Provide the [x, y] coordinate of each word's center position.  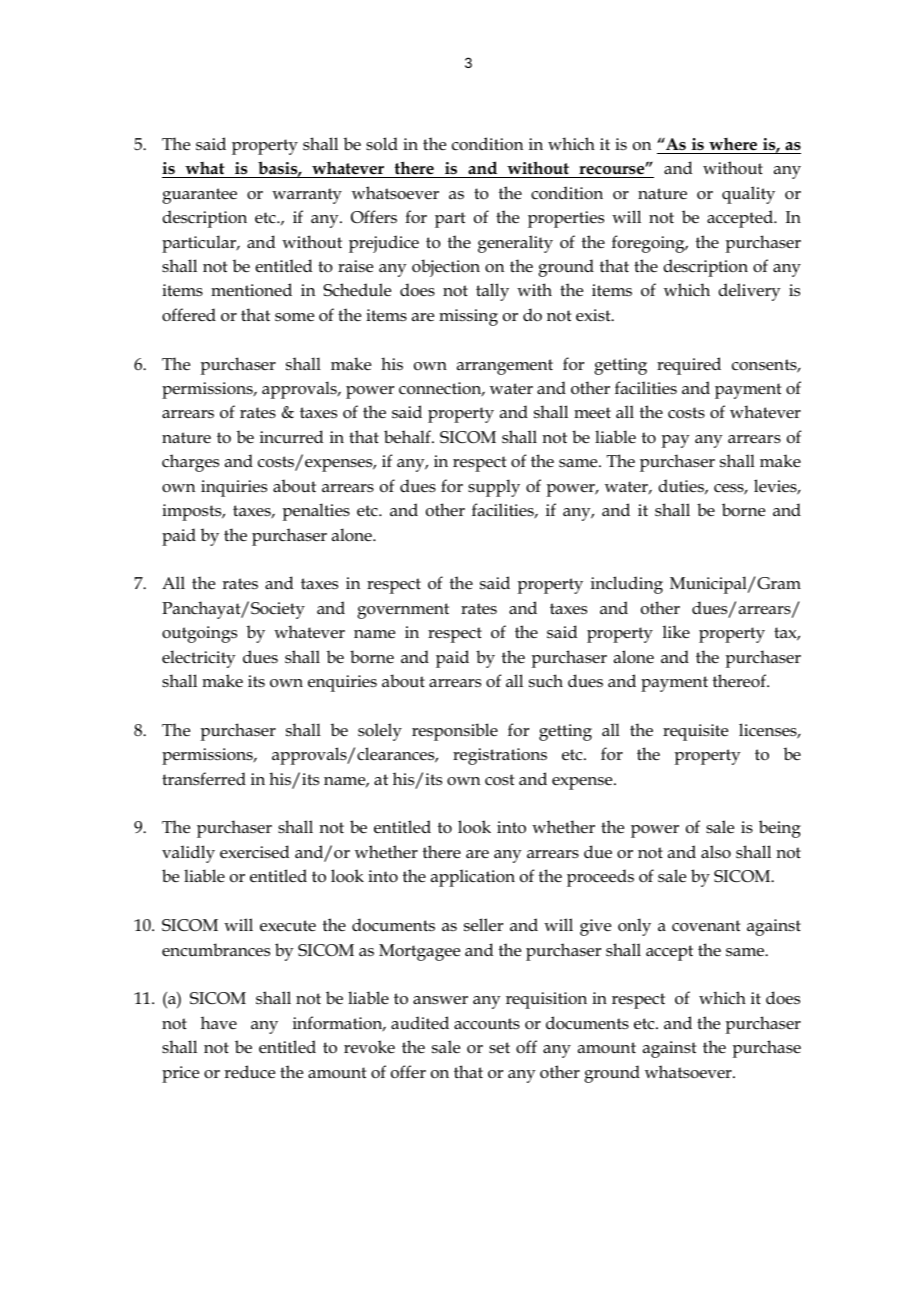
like [676, 631]
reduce [249, 1072]
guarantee [199, 196]
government [403, 611]
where [733, 144]
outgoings [199, 634]
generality [515, 244]
